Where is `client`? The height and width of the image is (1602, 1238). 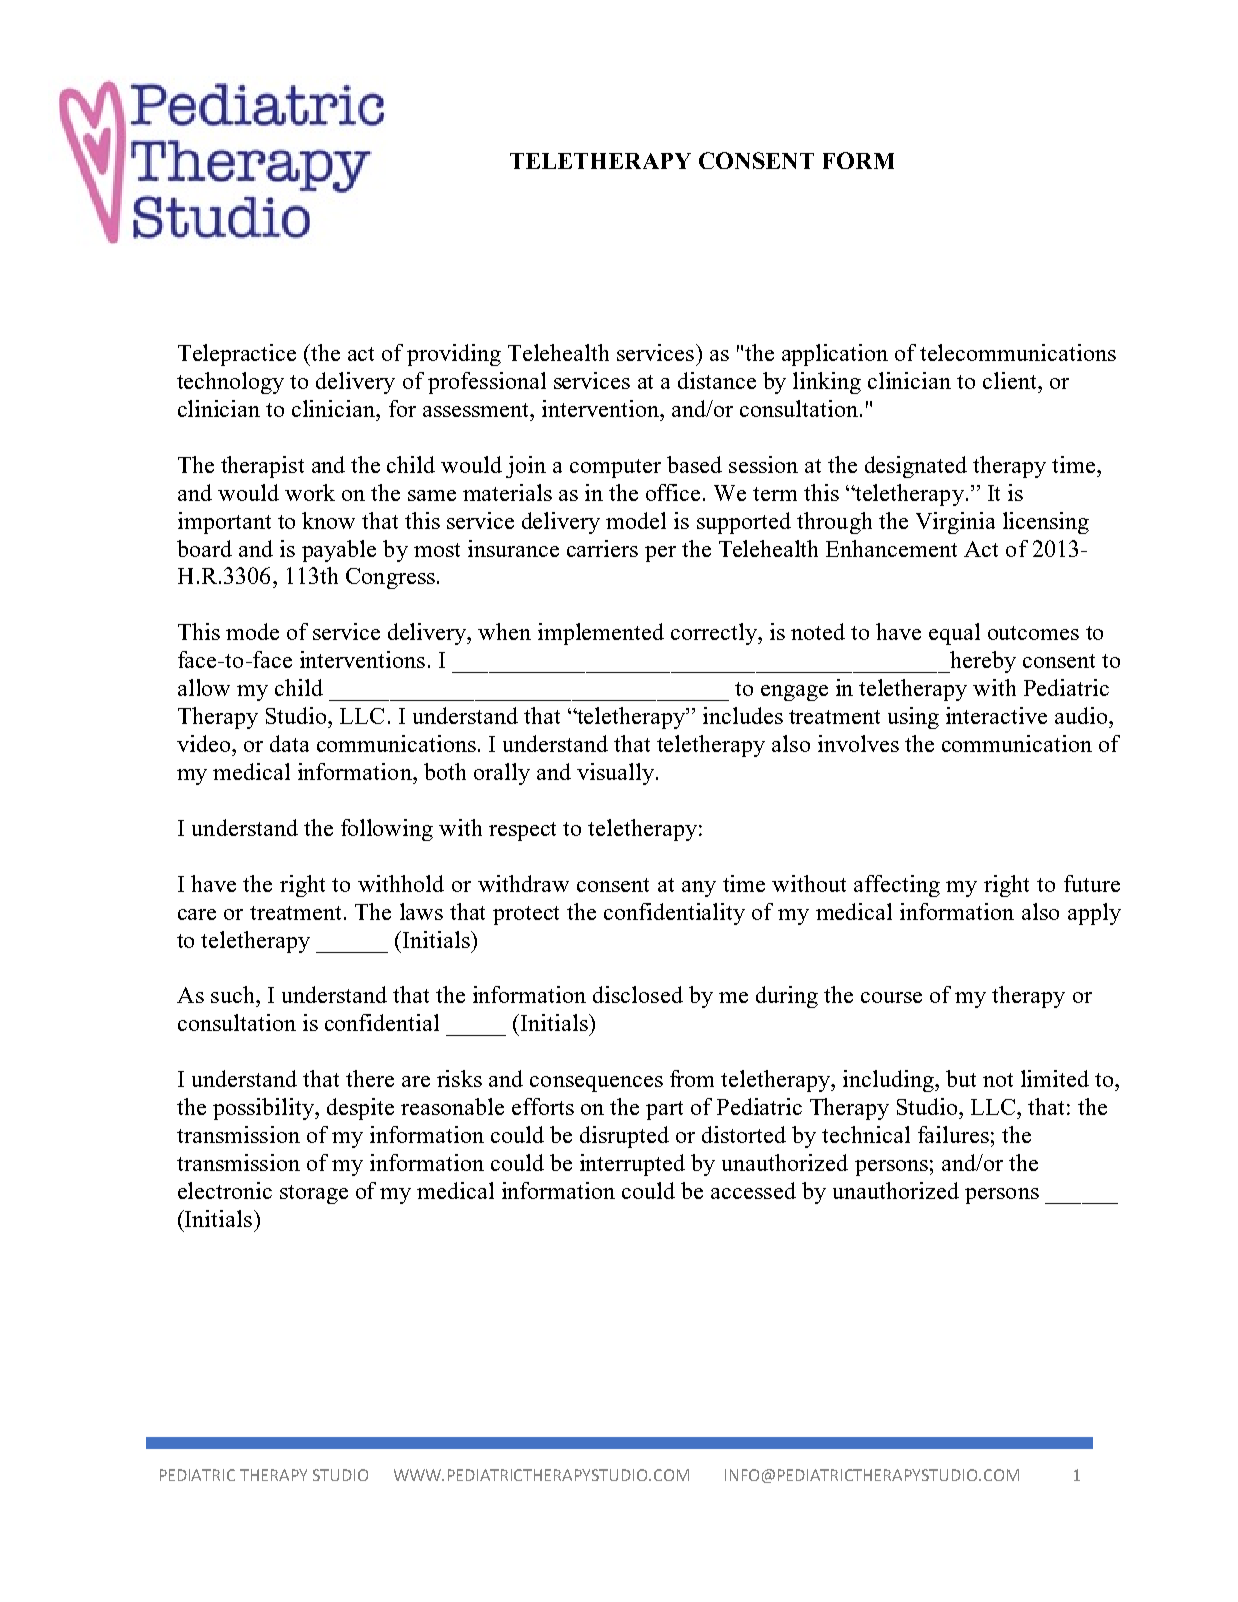
client is located at coordinates (1011, 380).
